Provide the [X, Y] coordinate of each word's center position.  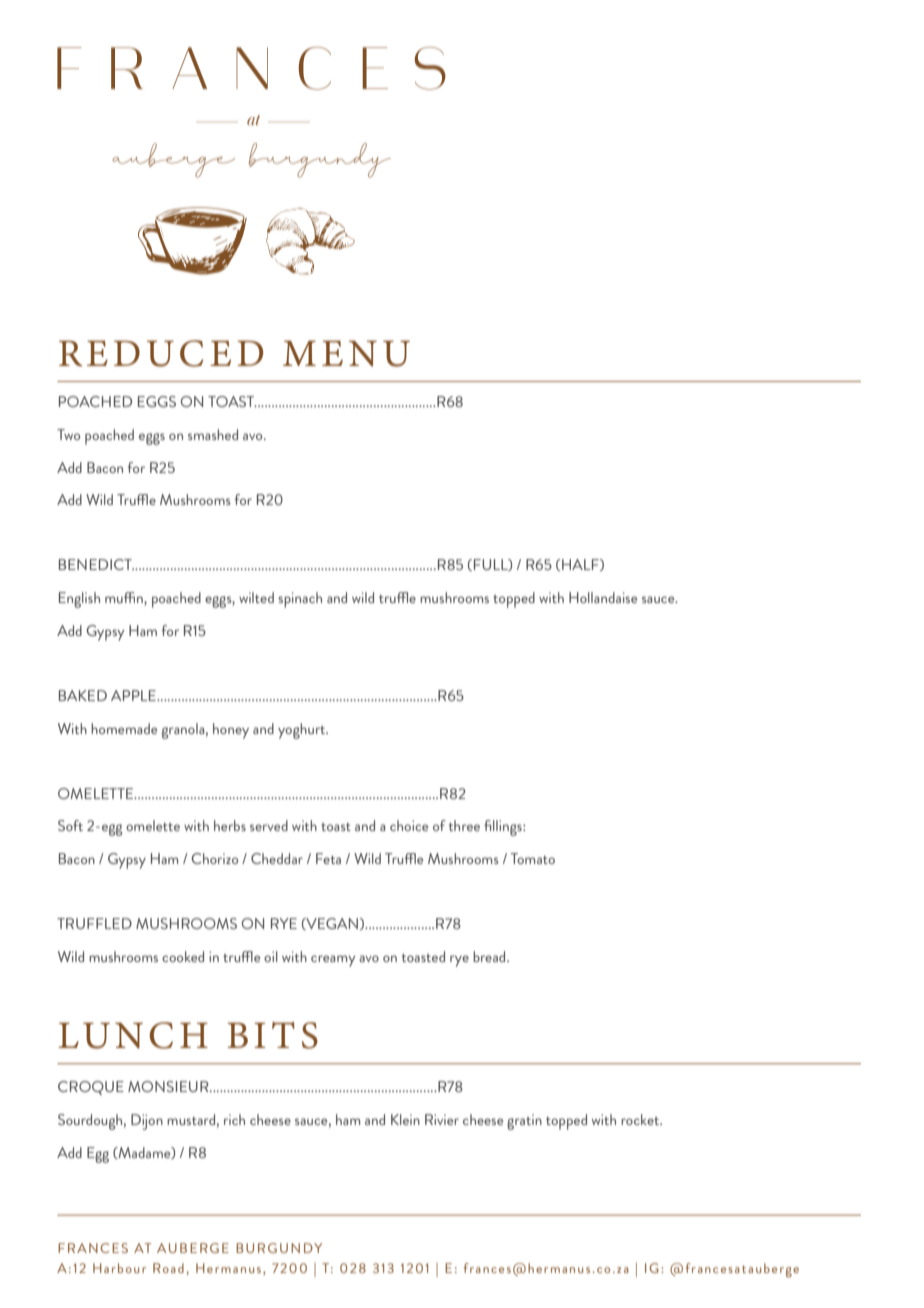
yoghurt [303, 731]
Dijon [147, 1122]
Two [68, 434]
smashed [213, 434]
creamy [333, 961]
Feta [328, 858]
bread [490, 956]
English [79, 600]
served [269, 825]
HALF [581, 565]
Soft [70, 825]
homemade [124, 728]
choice [409, 825]
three [464, 825]
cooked [183, 956]
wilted [256, 597]
